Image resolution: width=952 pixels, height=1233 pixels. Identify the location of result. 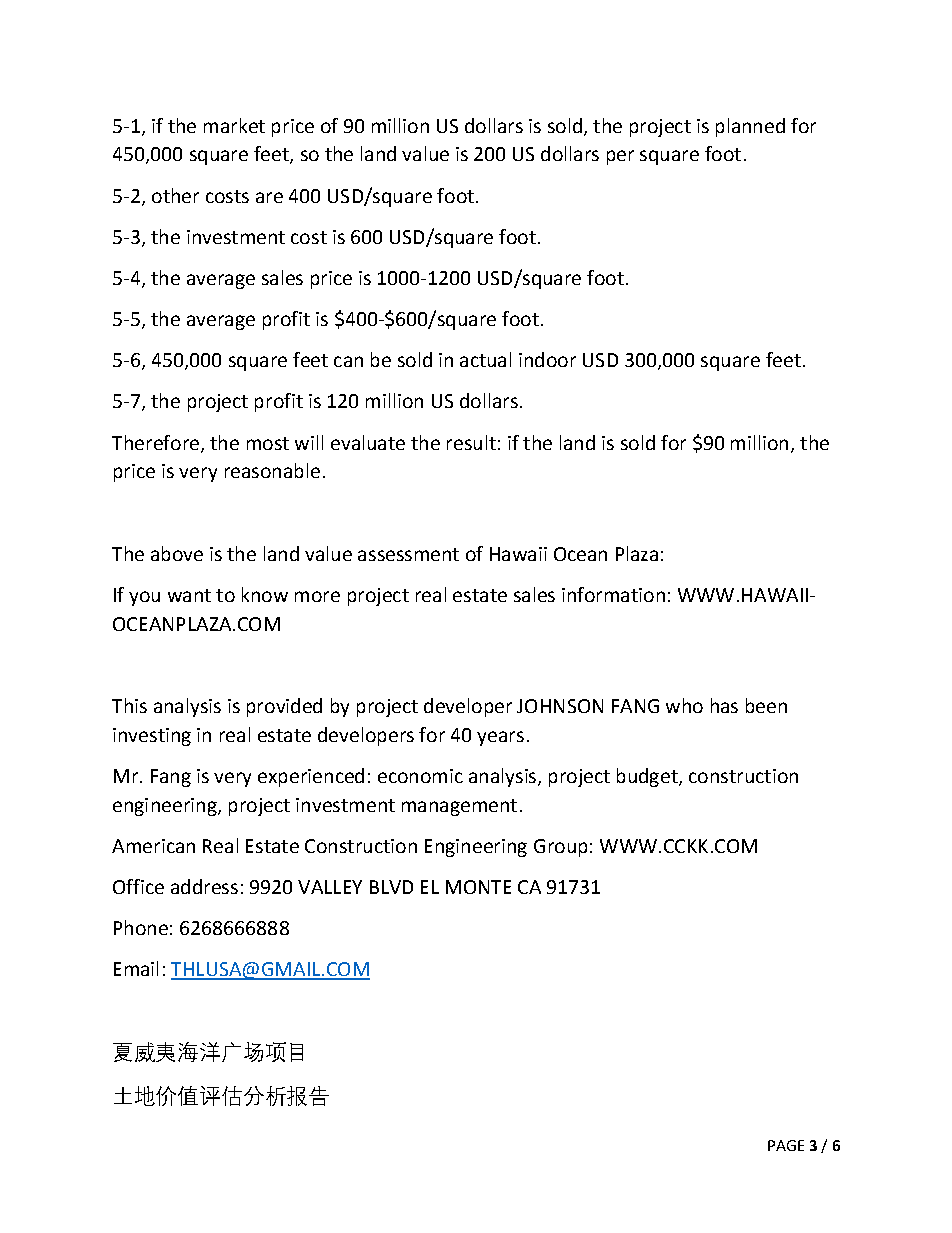
(471, 442).
